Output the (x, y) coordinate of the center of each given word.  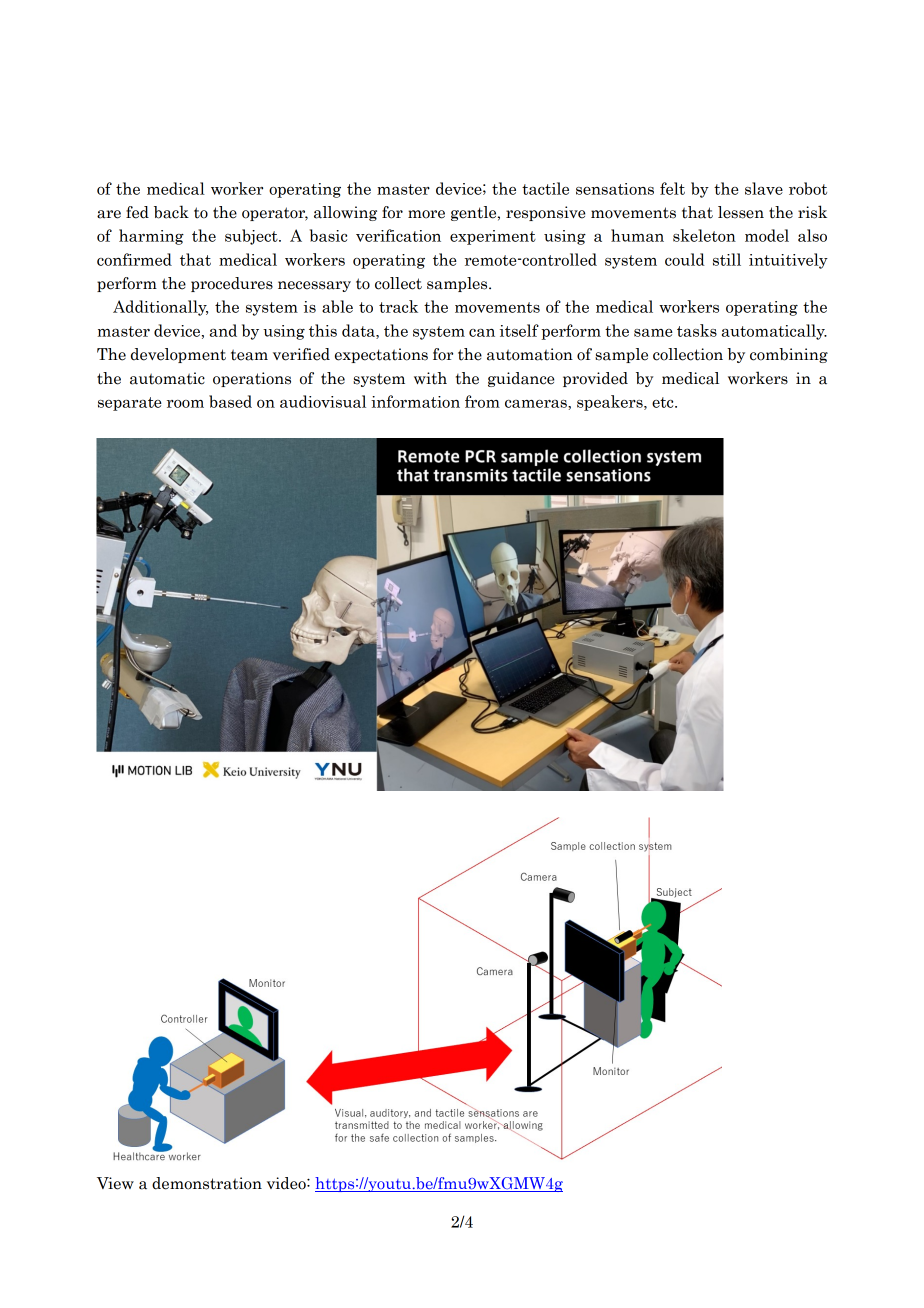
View (115, 1183)
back (171, 212)
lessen (741, 212)
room (185, 404)
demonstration (207, 1183)
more (426, 214)
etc (664, 402)
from (482, 401)
